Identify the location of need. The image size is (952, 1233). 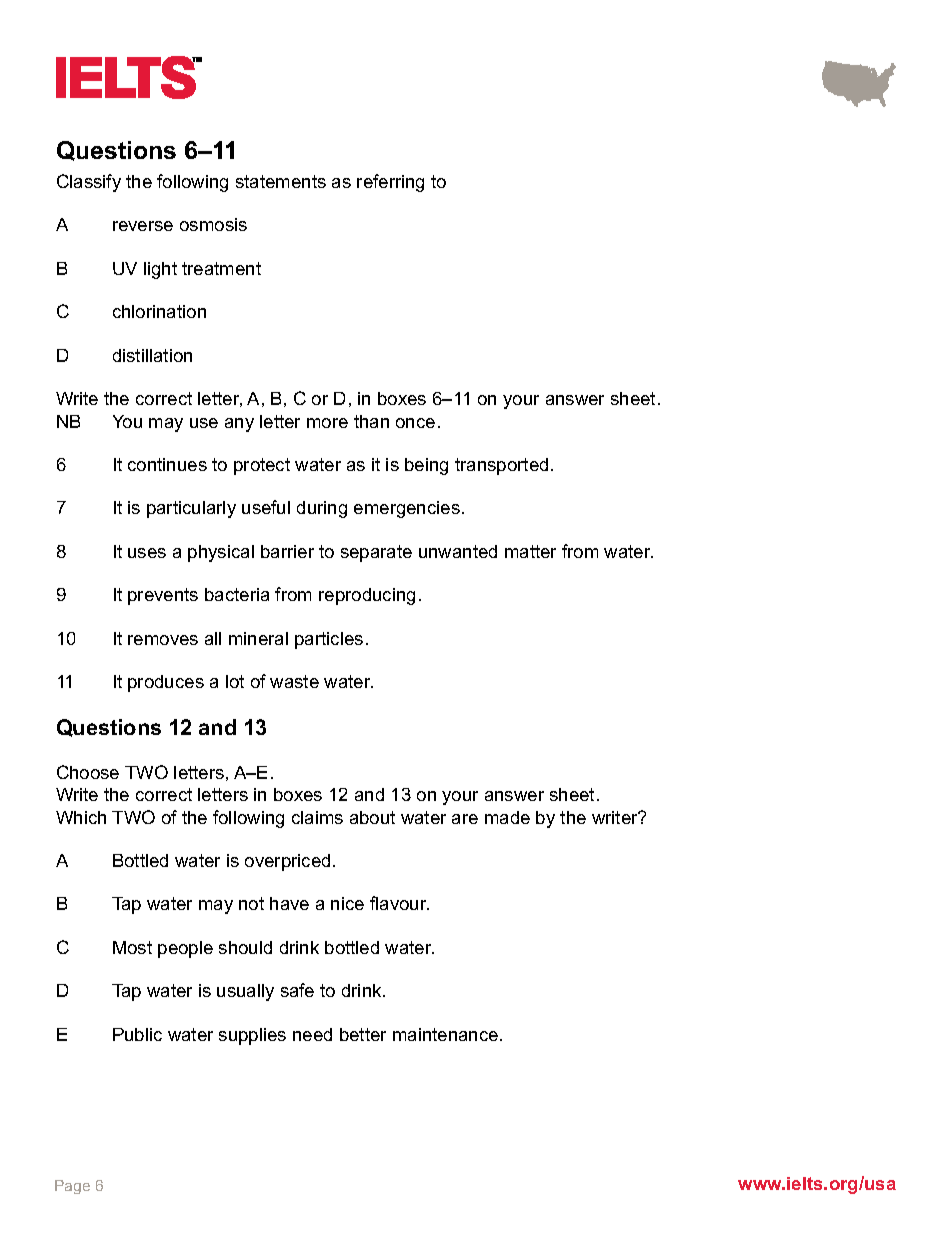
(312, 1034).
